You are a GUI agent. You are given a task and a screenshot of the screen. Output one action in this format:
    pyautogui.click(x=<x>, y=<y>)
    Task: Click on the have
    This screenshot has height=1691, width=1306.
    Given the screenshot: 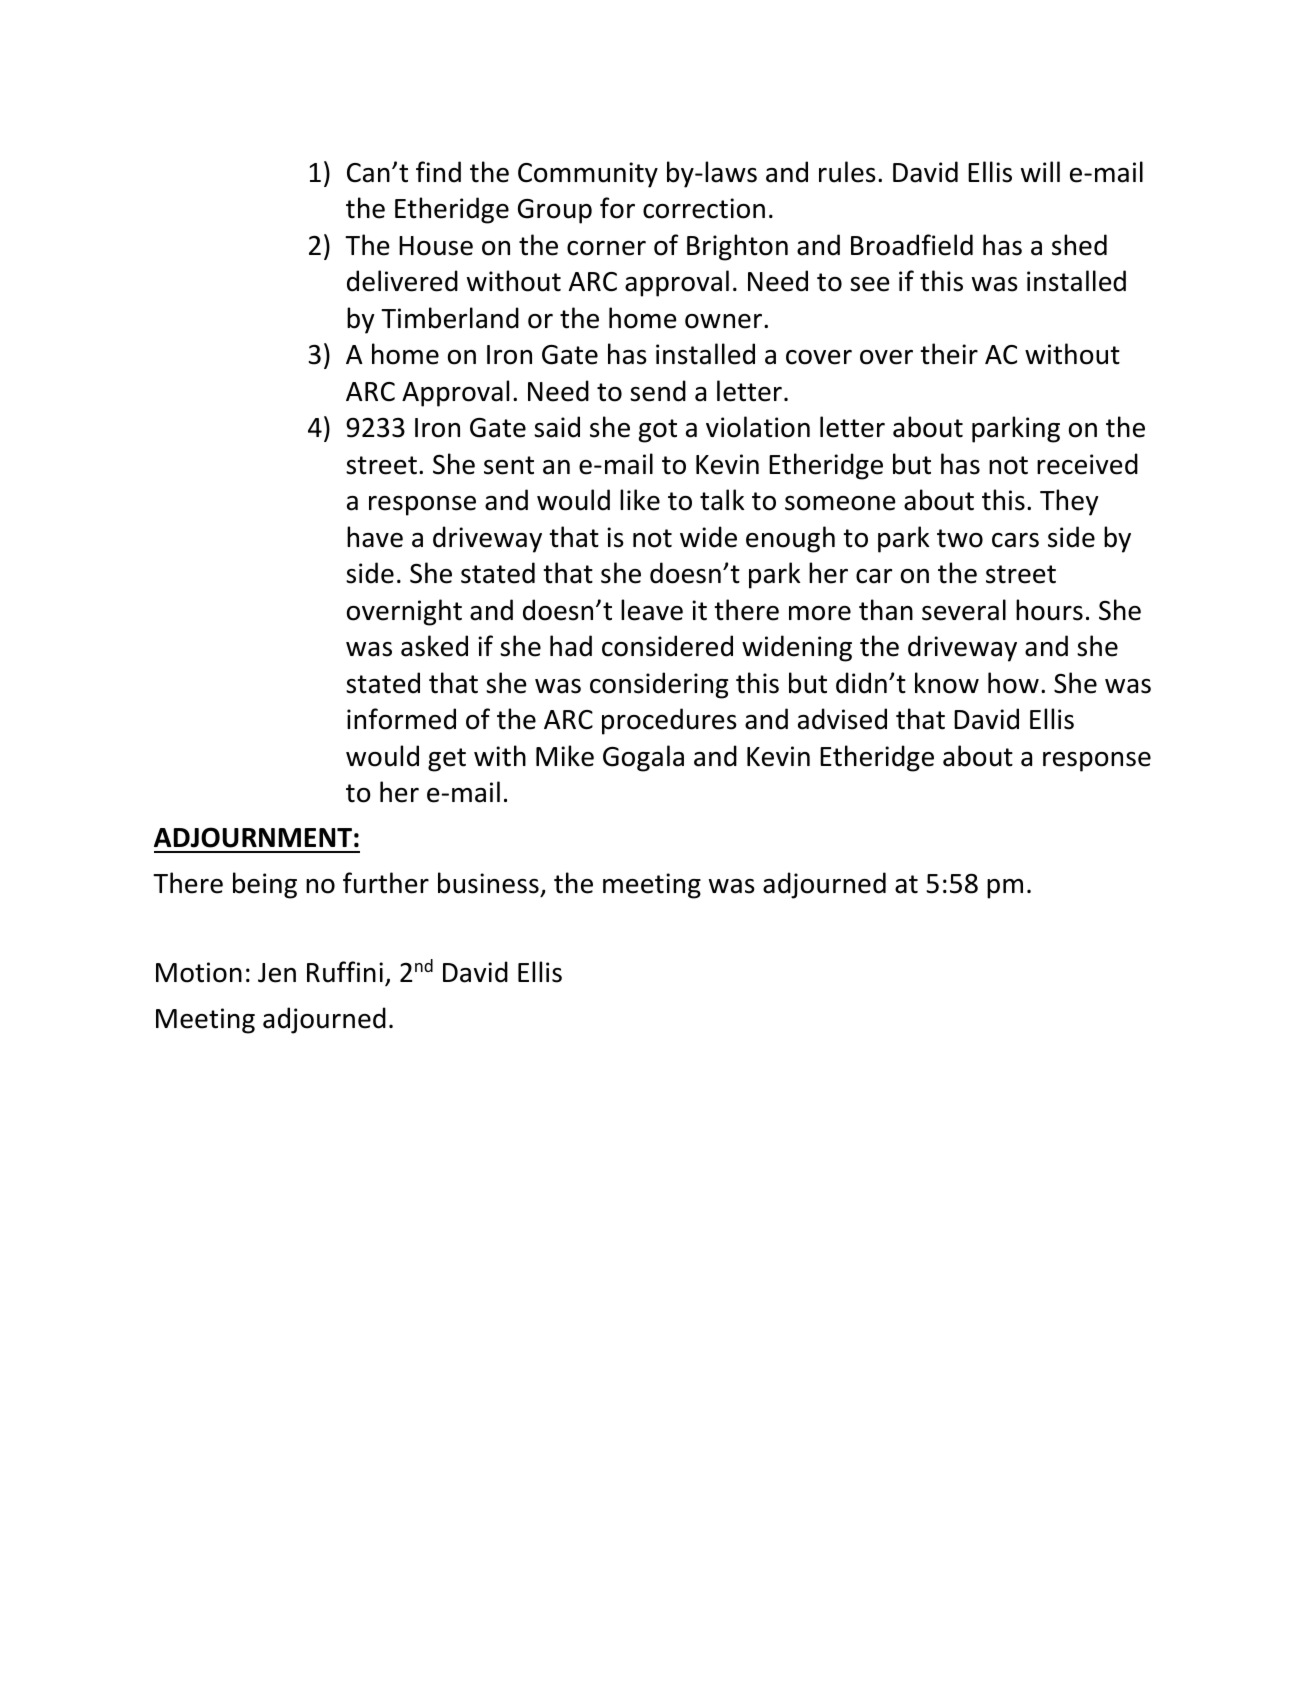 What is the action you would take?
    pyautogui.click(x=375, y=537)
